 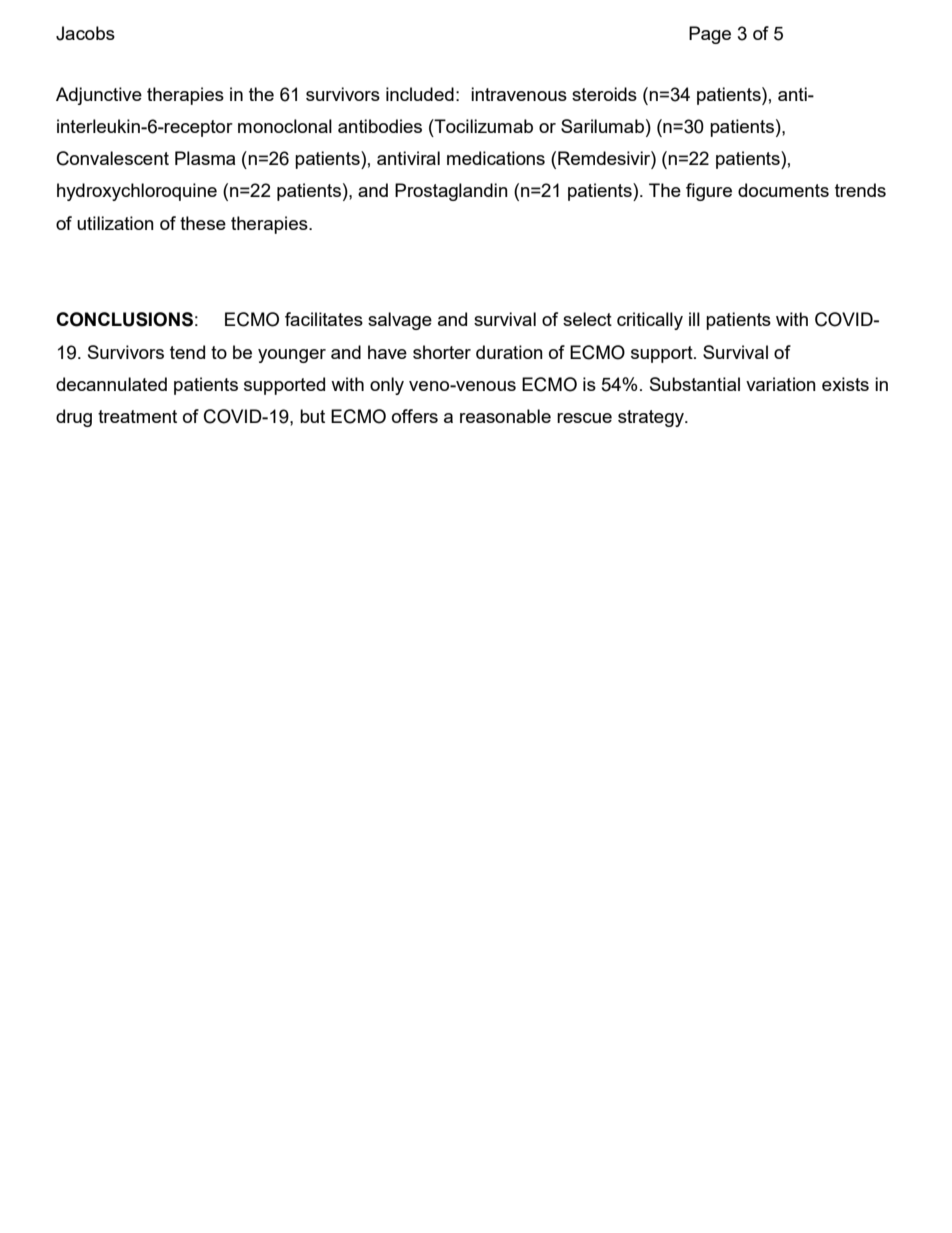 What do you see at coordinates (710, 35) in the screenshot?
I see `Page` at bounding box center [710, 35].
